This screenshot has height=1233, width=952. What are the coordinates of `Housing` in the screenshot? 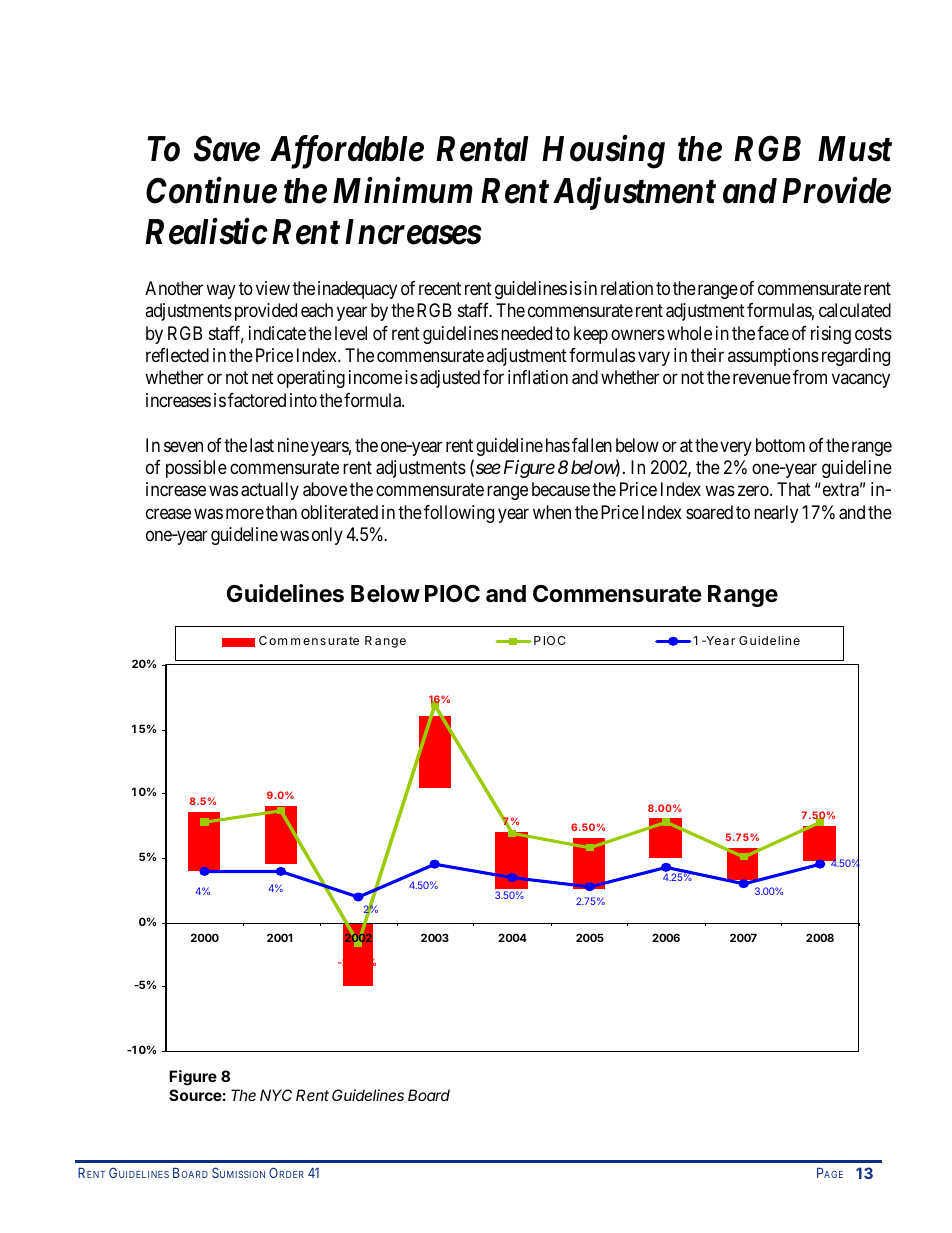 It's located at (603, 152).
